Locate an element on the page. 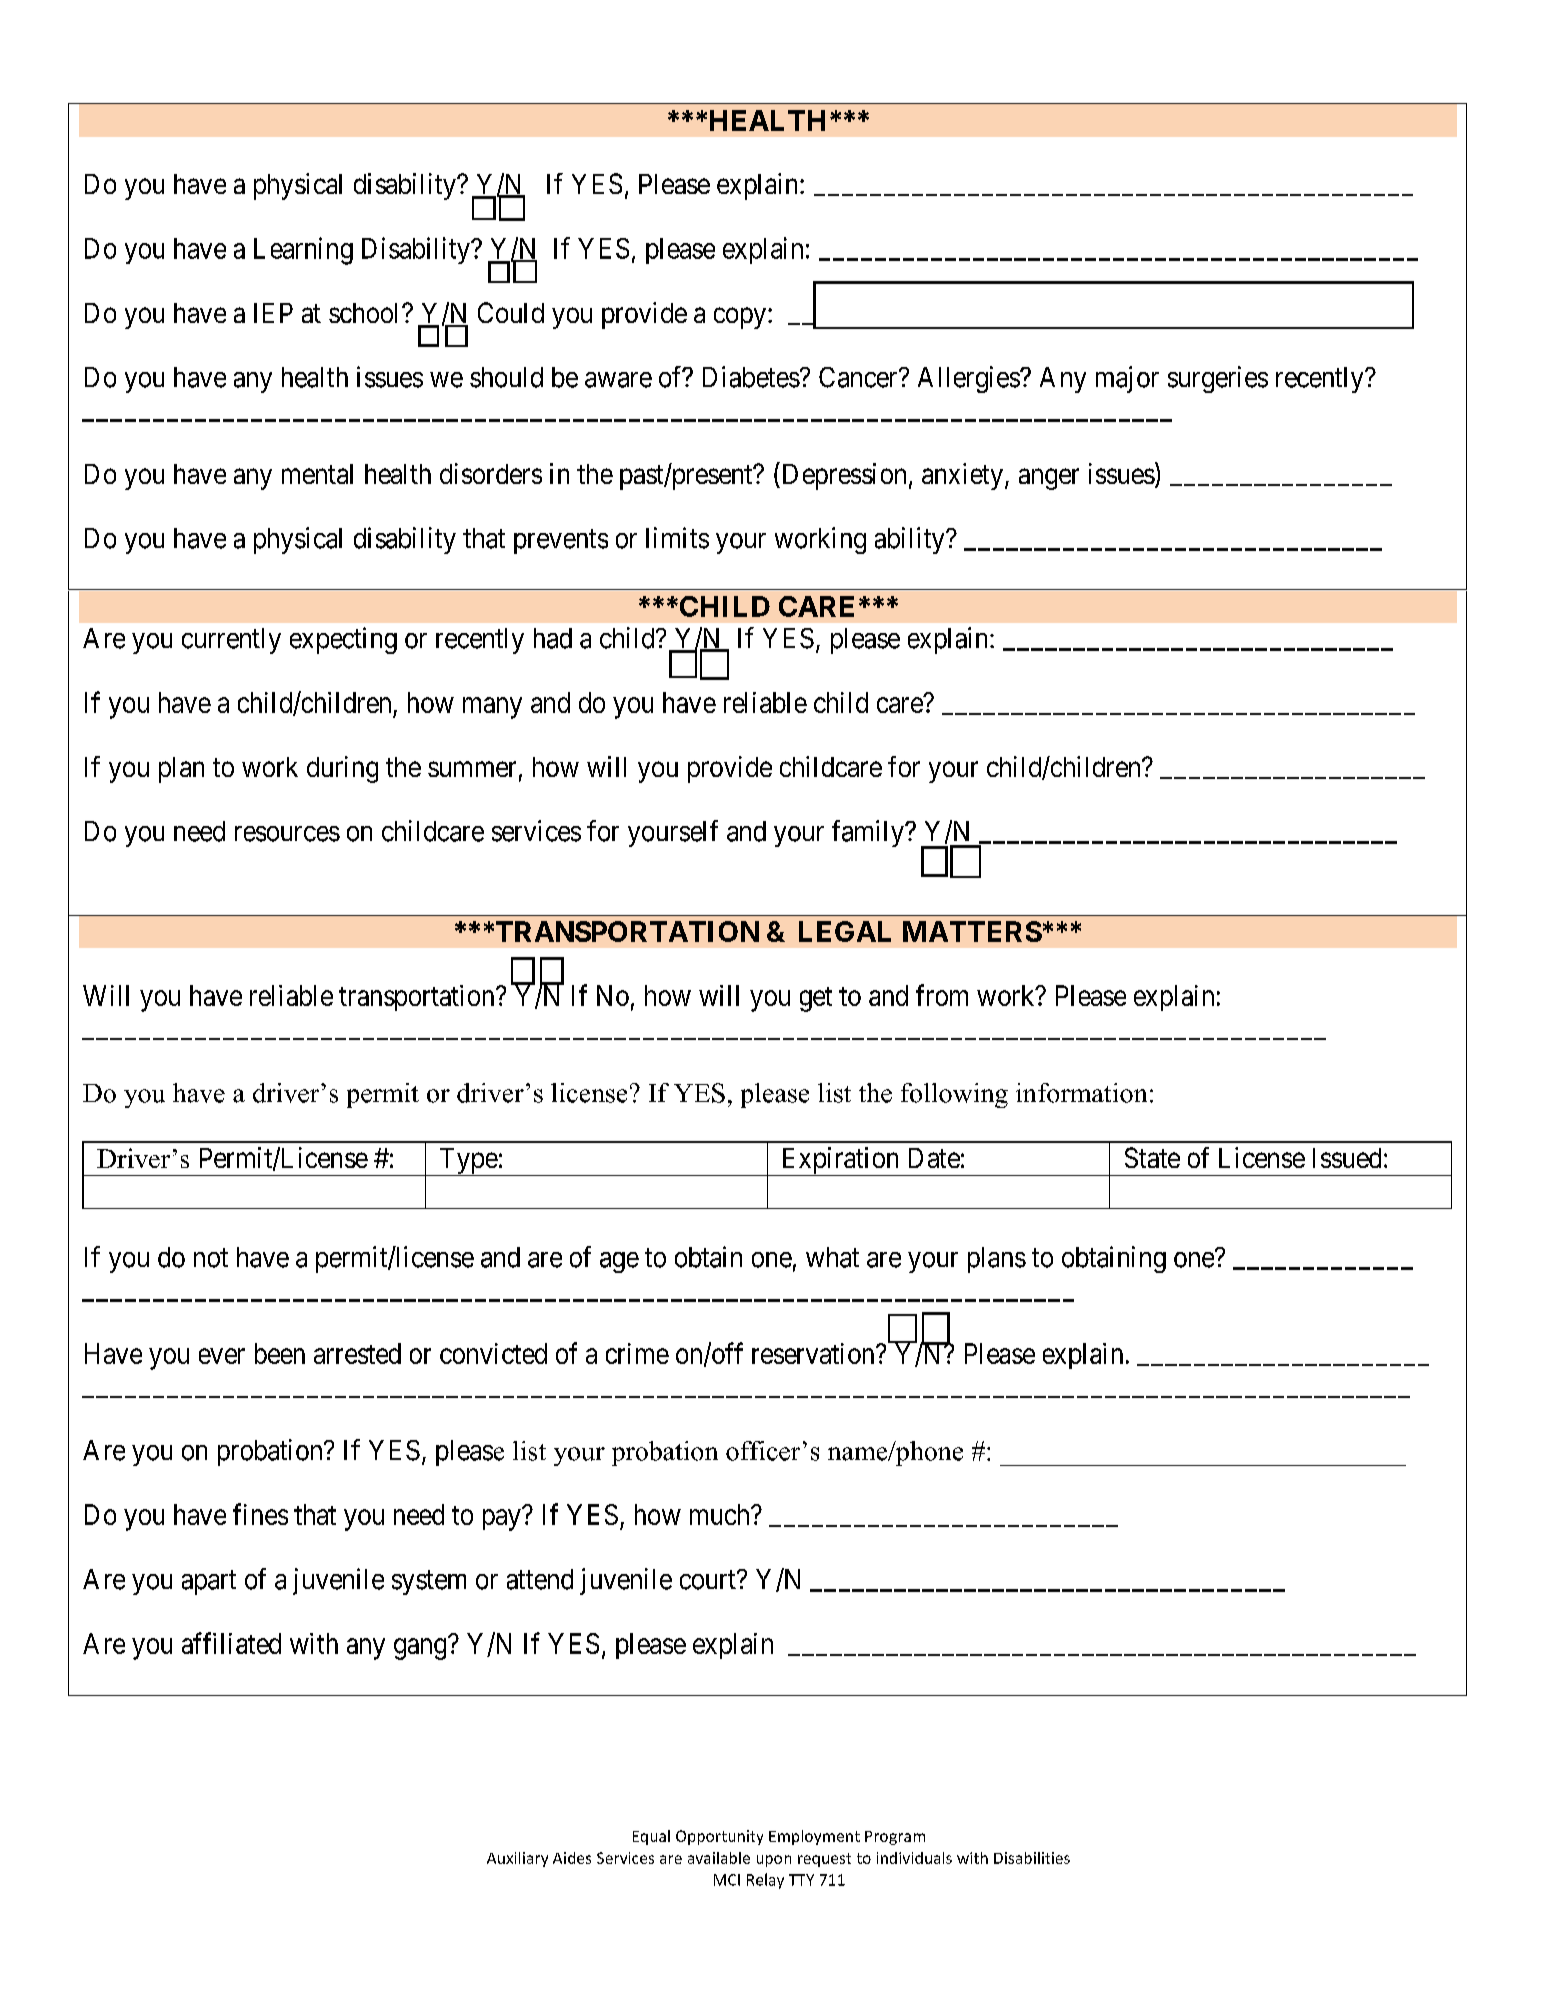 This image has width=1558, height=2016. school is located at coordinates (366, 313).
